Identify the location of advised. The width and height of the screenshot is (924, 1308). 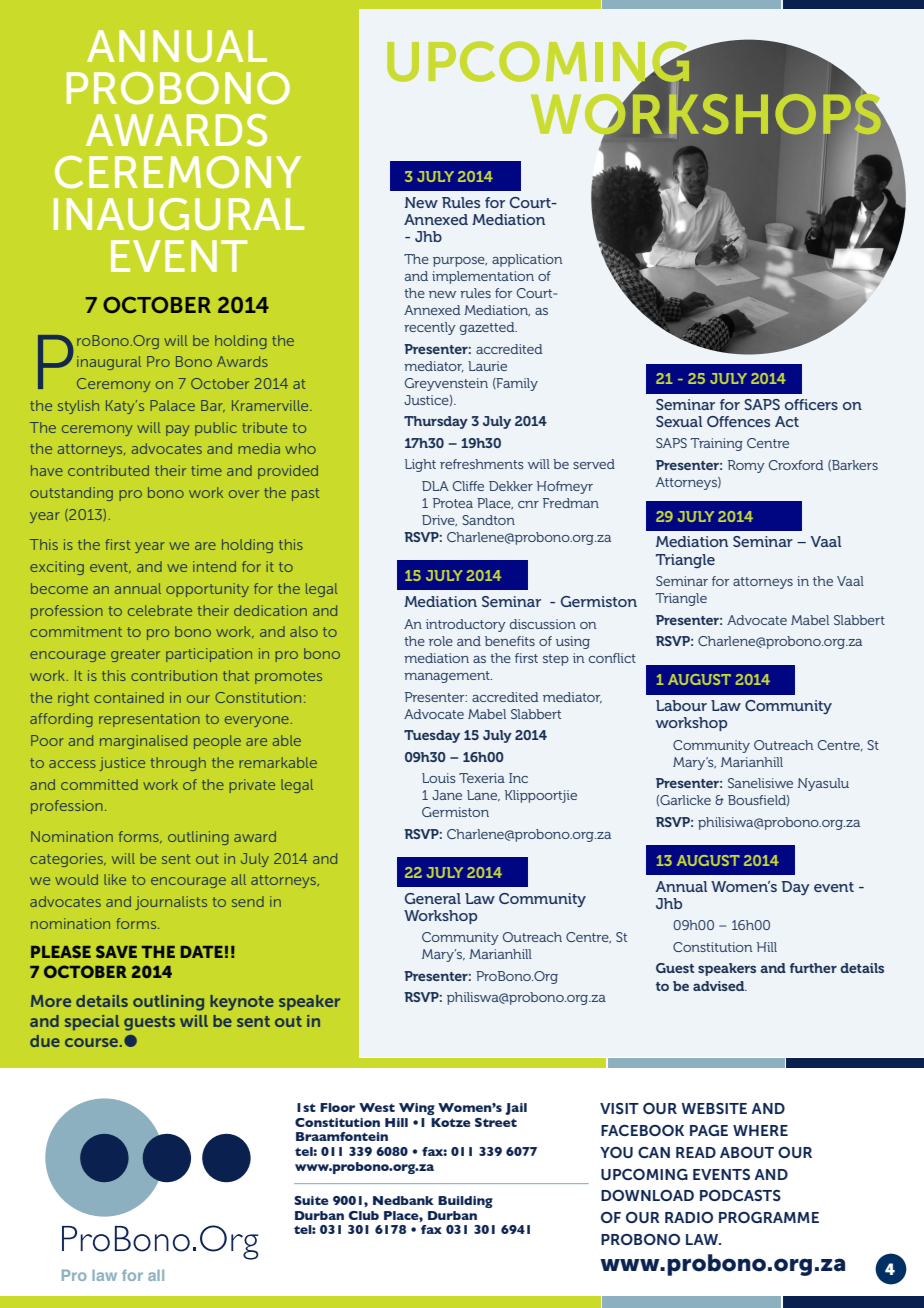
(720, 986).
